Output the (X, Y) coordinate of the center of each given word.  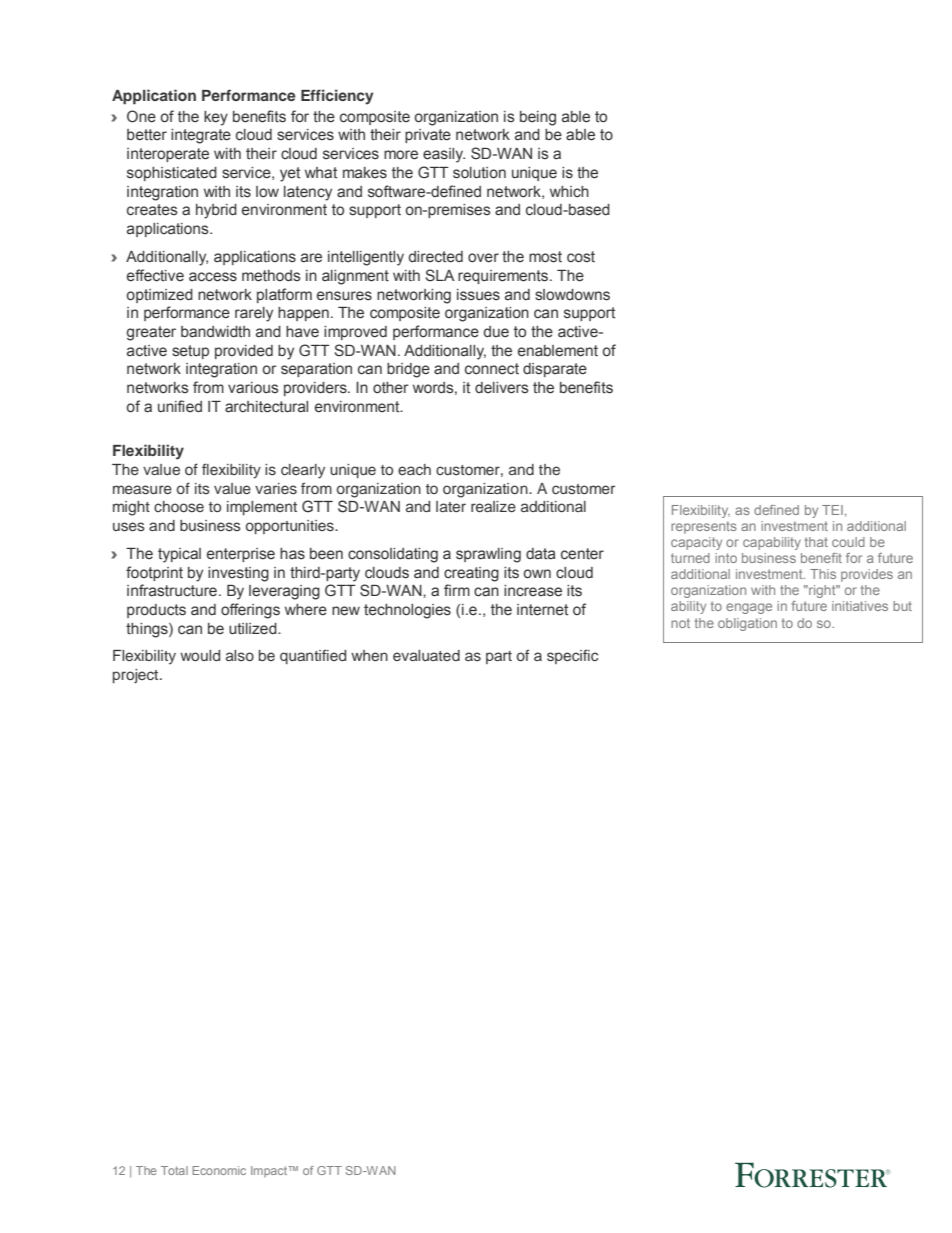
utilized (254, 629)
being (538, 118)
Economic (219, 1170)
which (569, 192)
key (216, 118)
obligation (747, 624)
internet (542, 610)
